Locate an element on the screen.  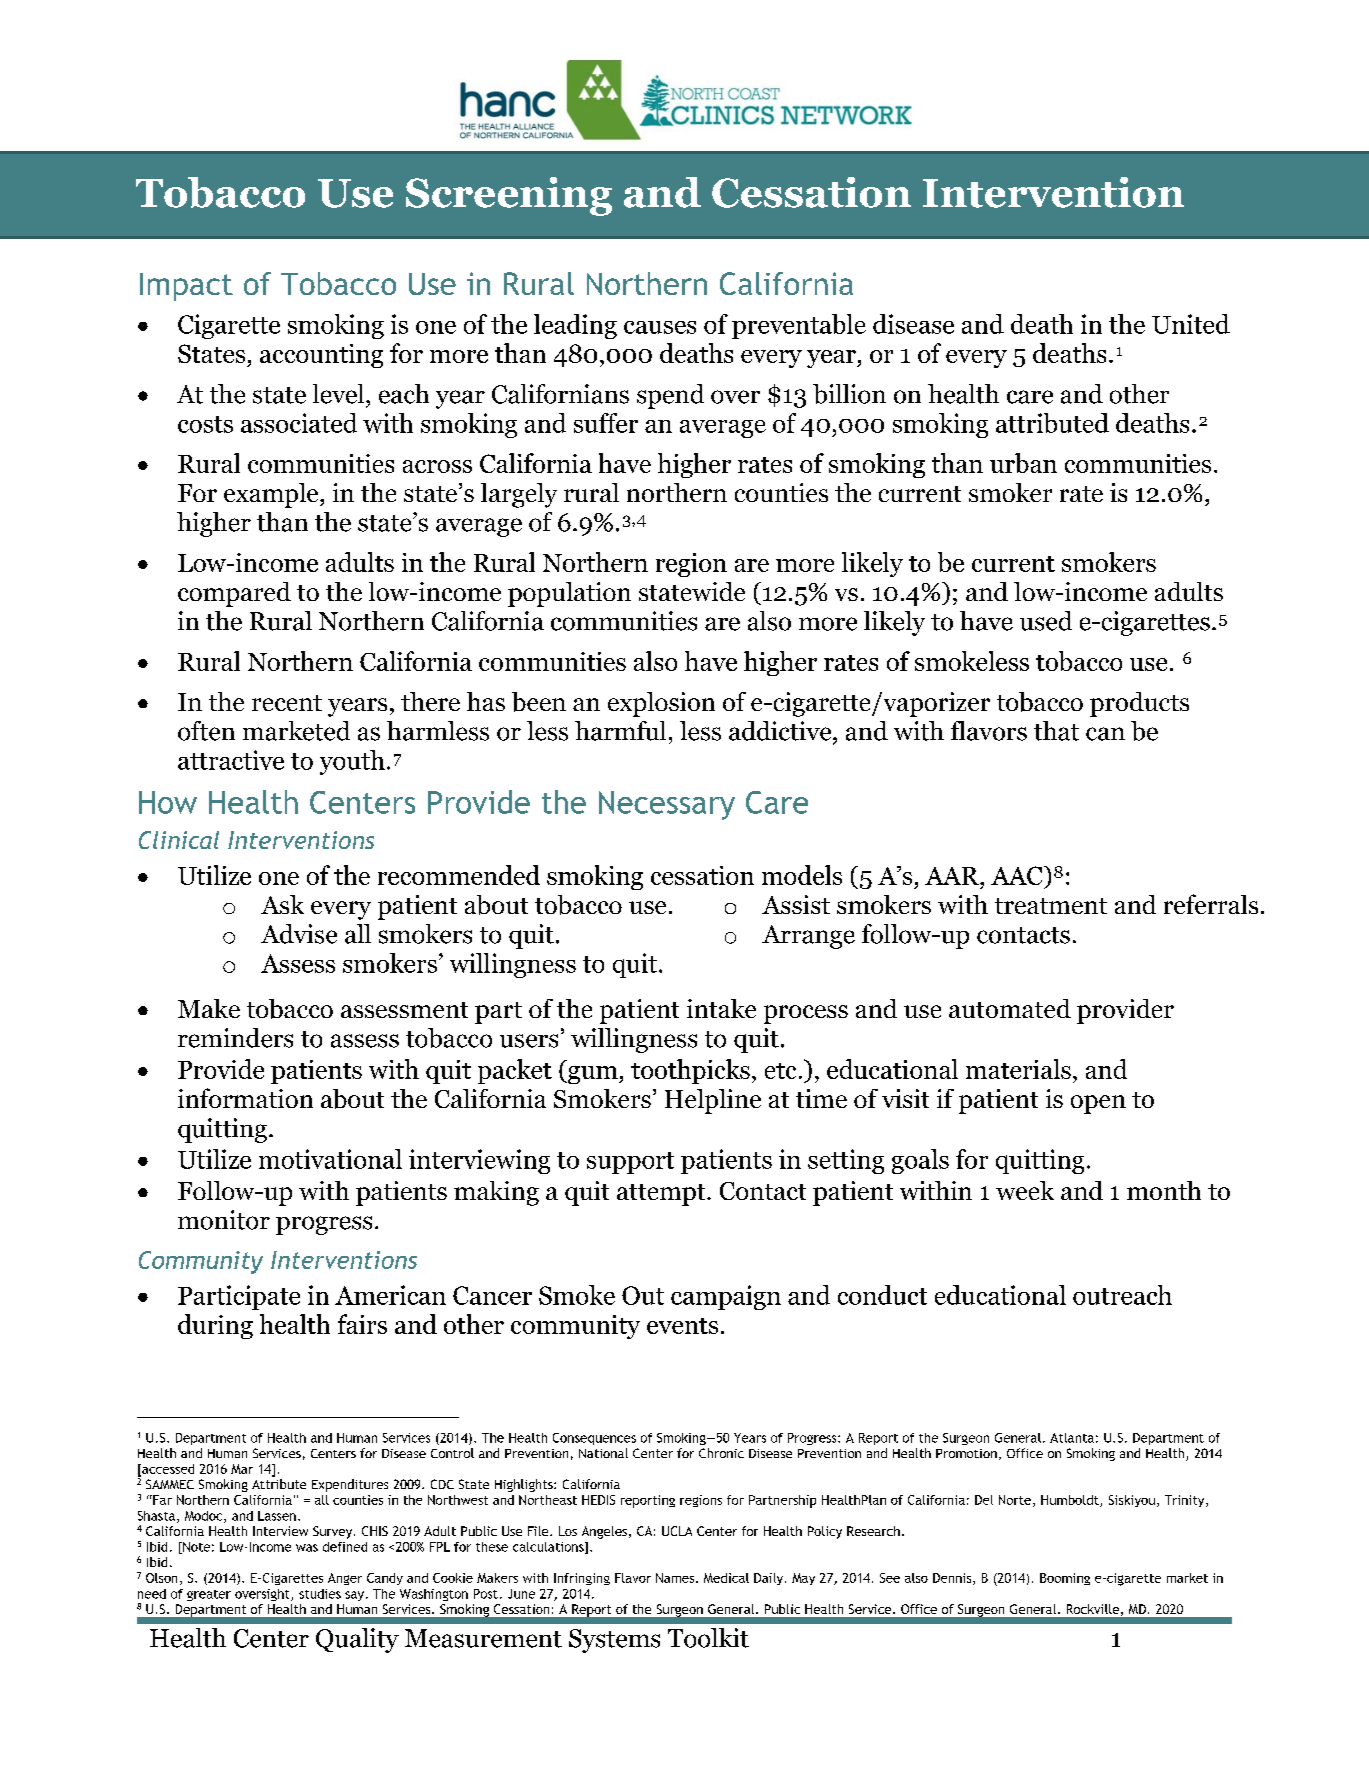
Names is located at coordinates (676, 1578).
